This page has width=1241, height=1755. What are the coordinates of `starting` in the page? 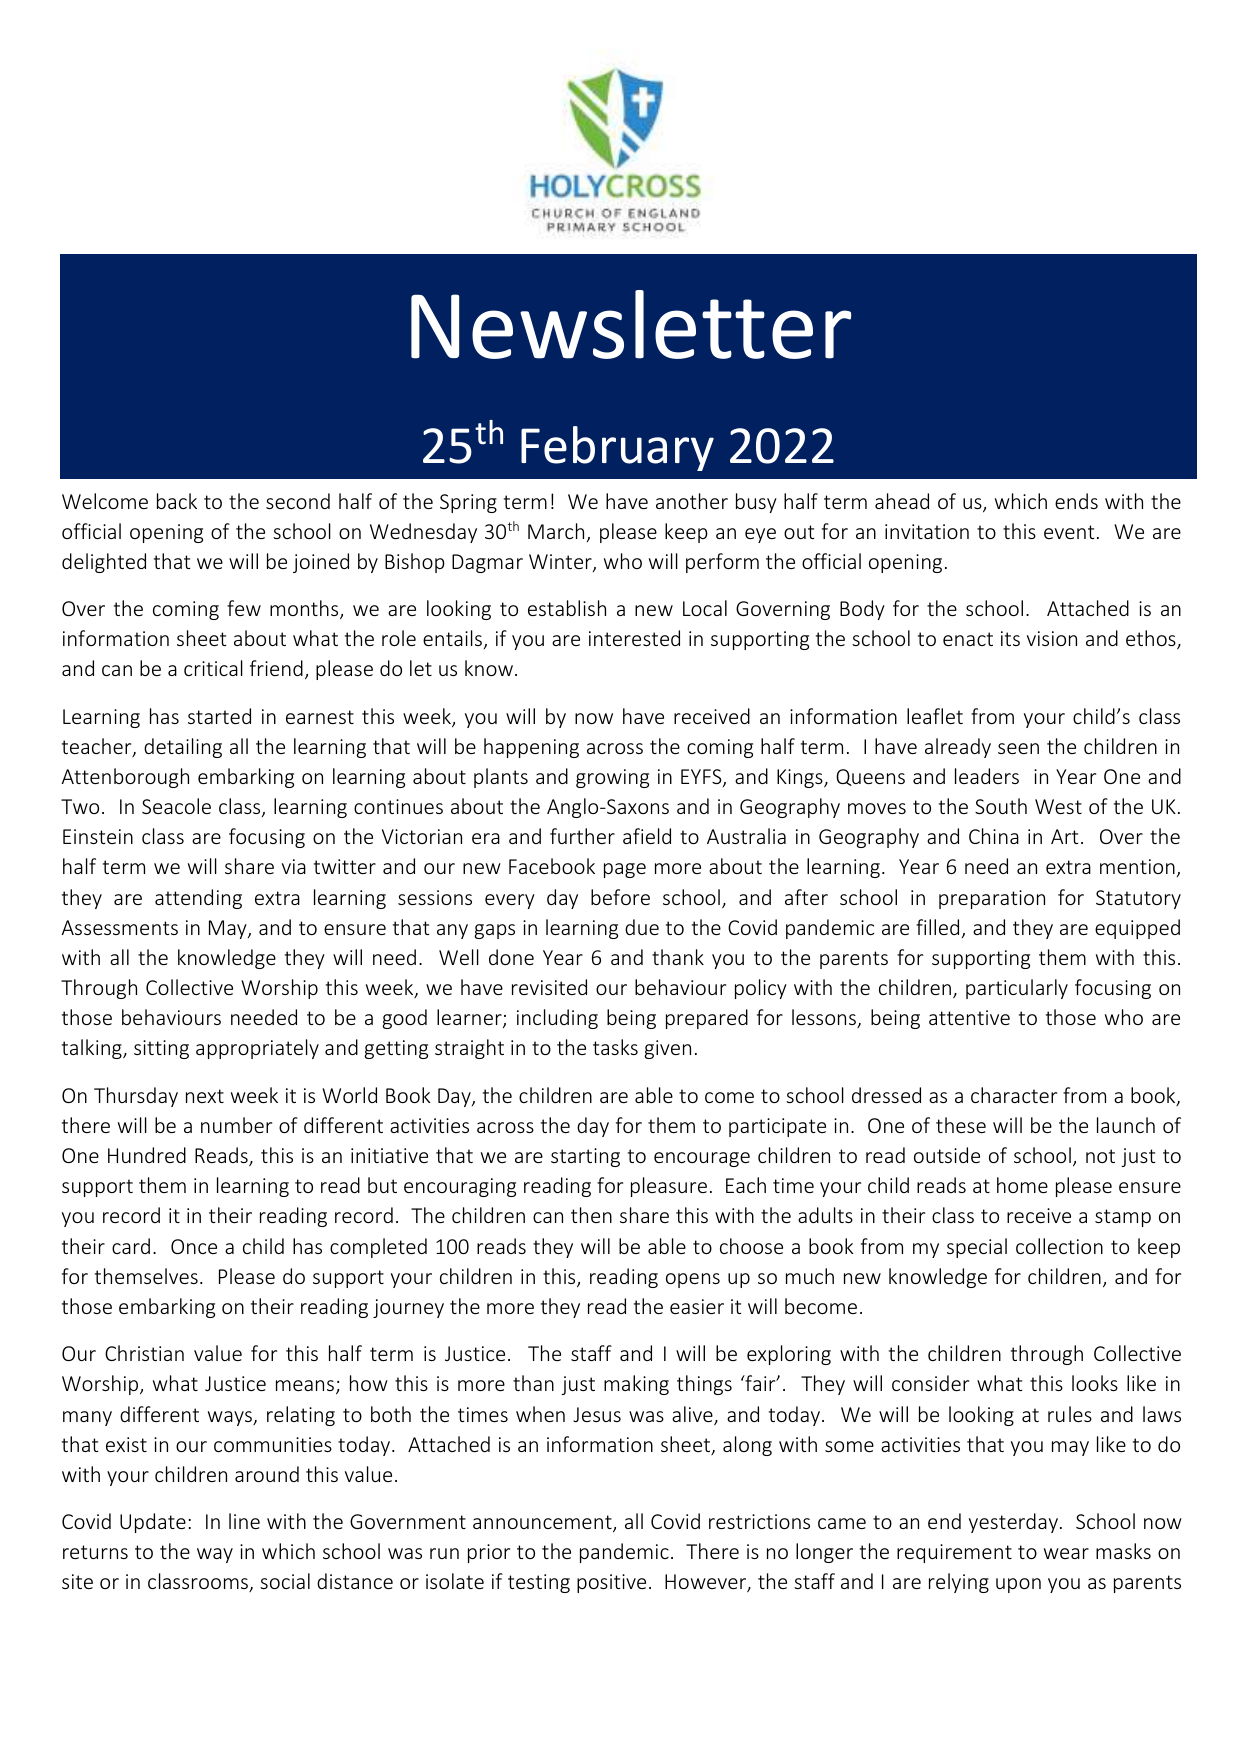 It's located at (585, 1157).
